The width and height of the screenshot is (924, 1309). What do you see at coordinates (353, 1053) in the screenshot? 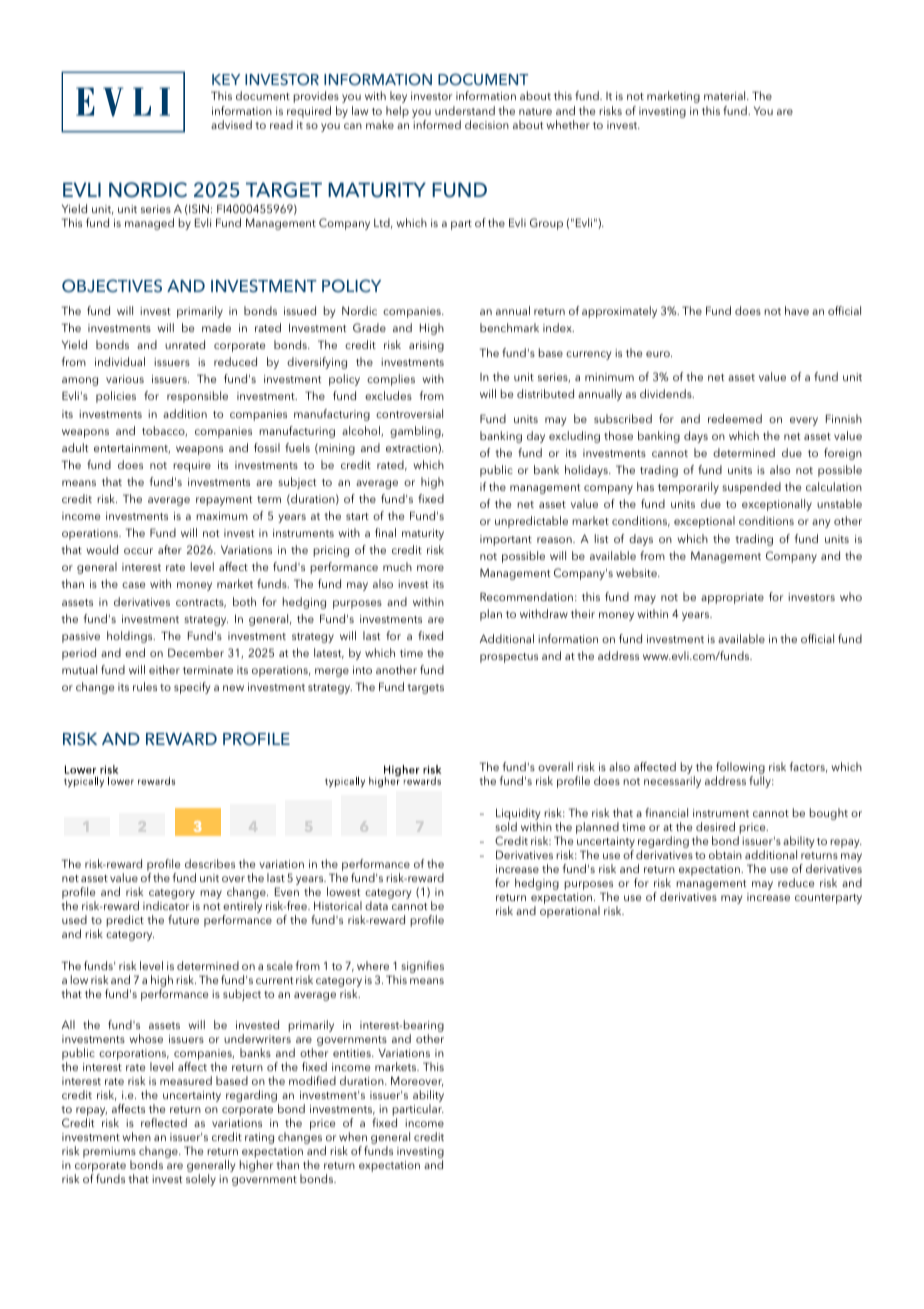
I see `entities` at bounding box center [353, 1053].
